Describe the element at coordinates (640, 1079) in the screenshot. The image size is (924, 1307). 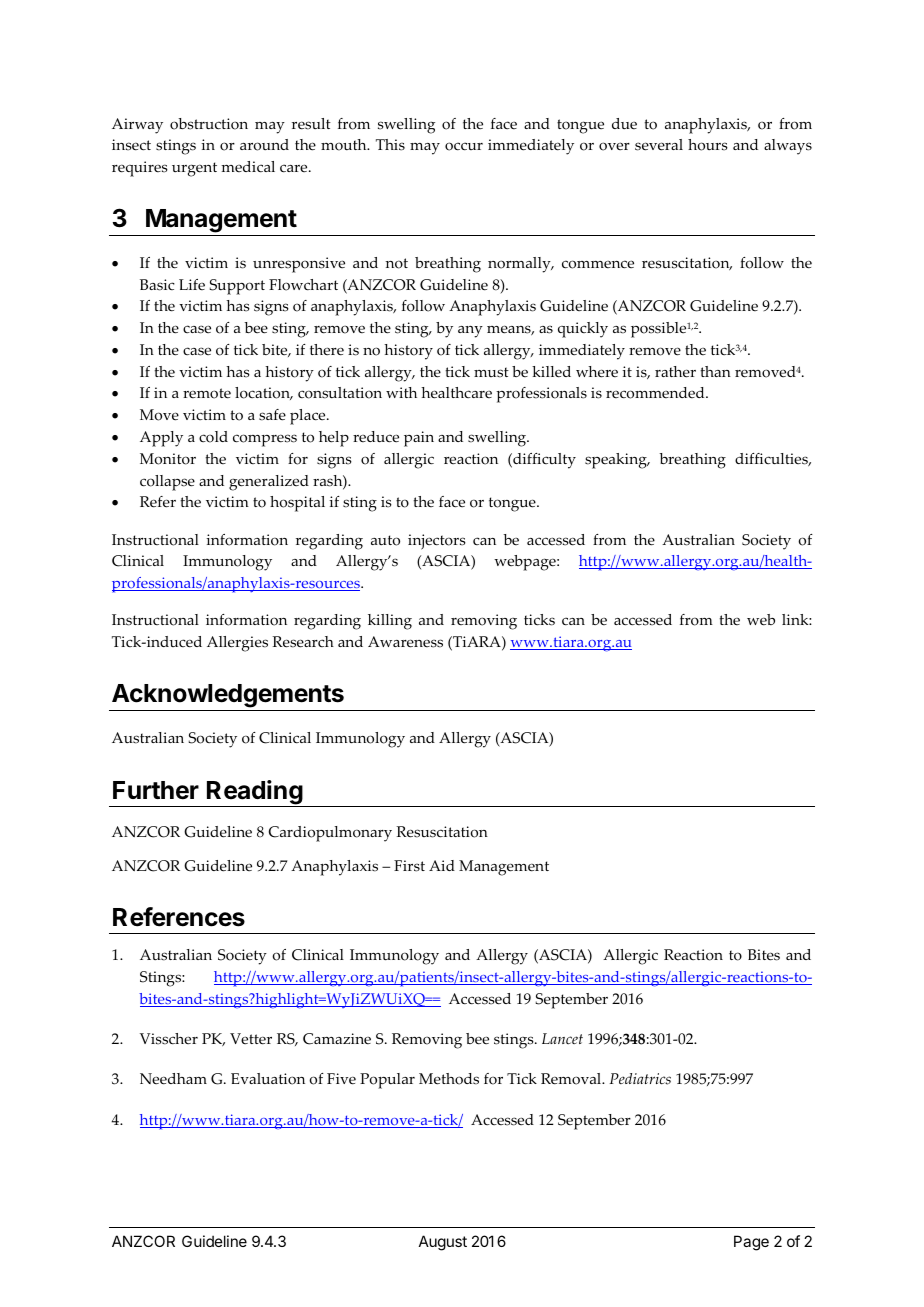
I see `Pediatrics` at that location.
